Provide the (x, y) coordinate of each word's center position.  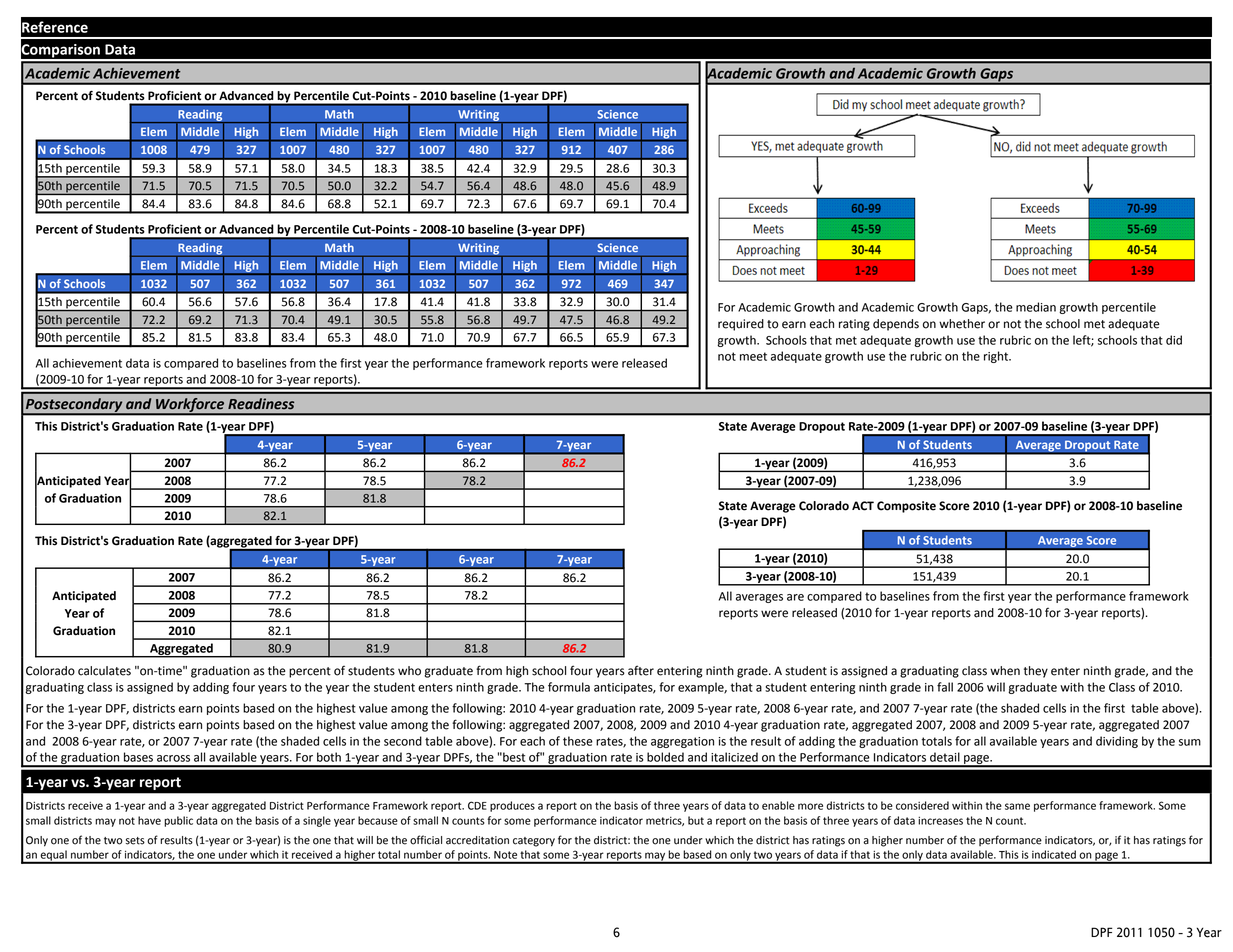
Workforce (190, 406)
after (641, 670)
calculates (104, 671)
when (1005, 671)
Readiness (261, 404)
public (178, 821)
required (741, 325)
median (1036, 307)
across (173, 758)
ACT (863, 506)
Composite (906, 507)
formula (569, 687)
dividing (1117, 742)
